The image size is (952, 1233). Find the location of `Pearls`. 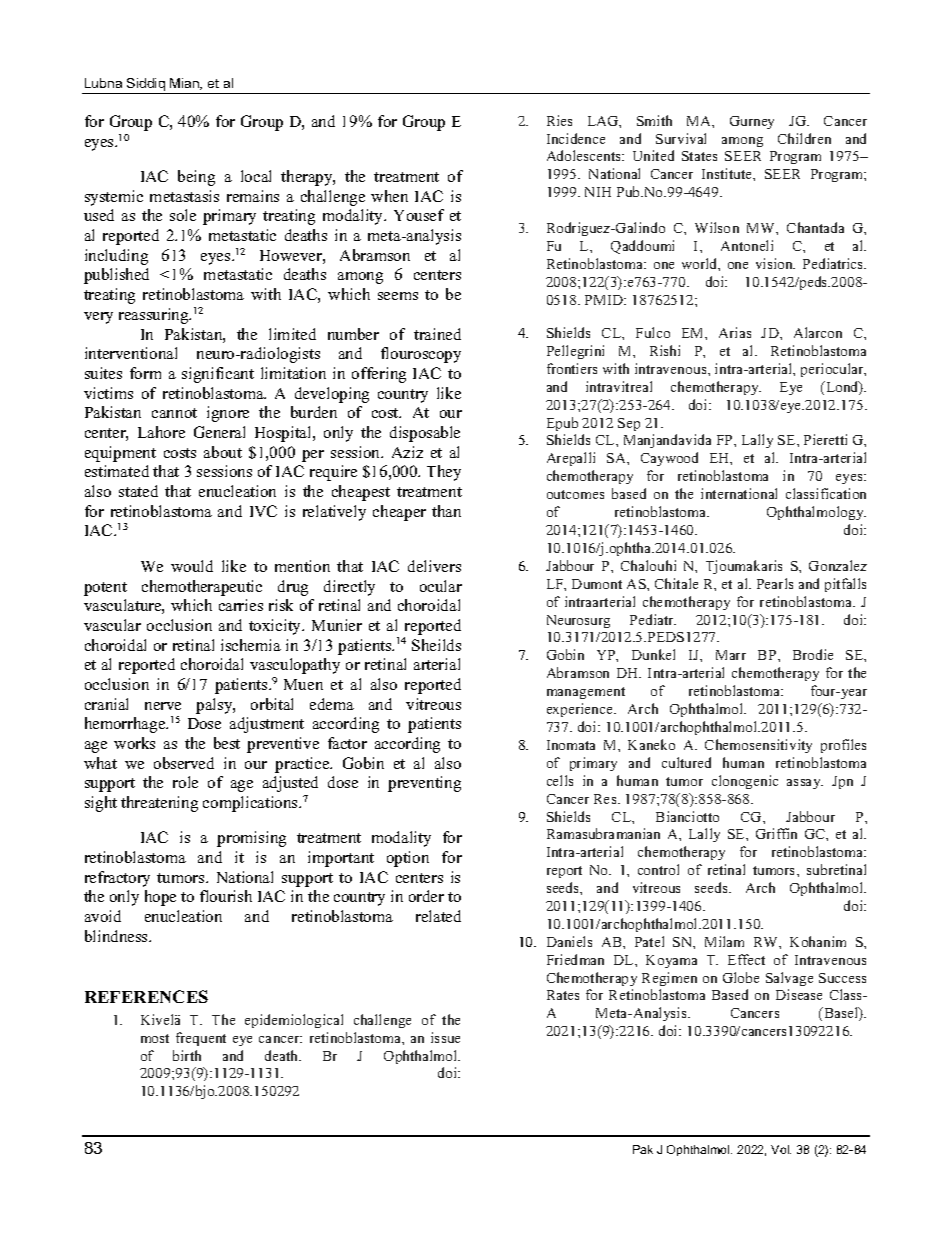

Pearls is located at coordinates (775, 583).
